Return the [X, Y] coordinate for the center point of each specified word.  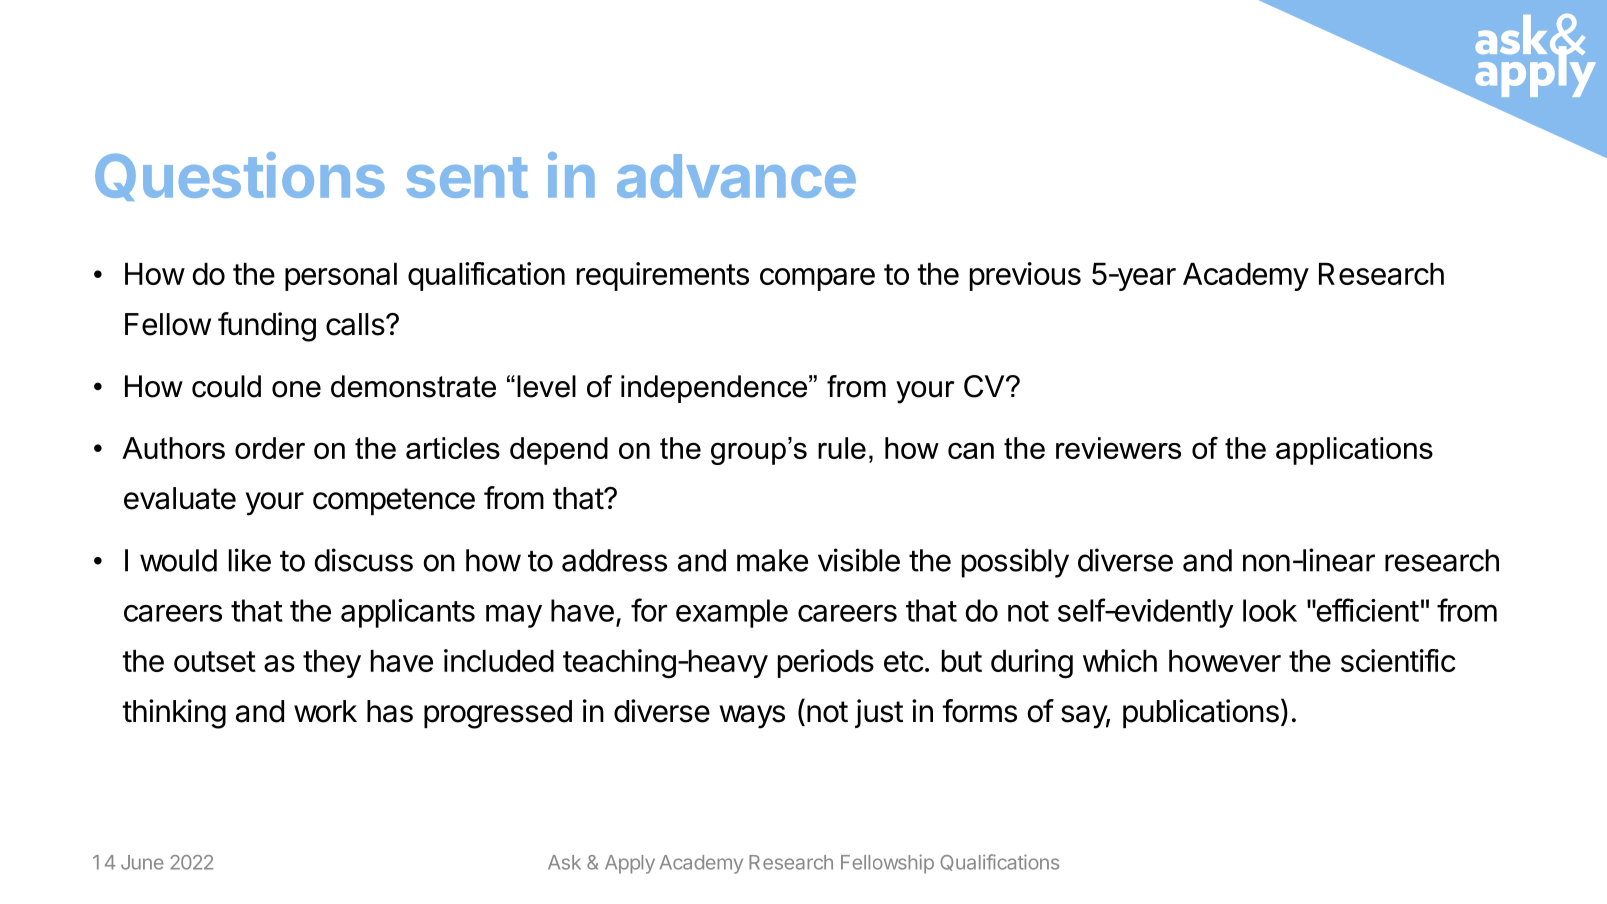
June [142, 862]
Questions [240, 176]
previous [1025, 276]
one [296, 389]
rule [842, 448]
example [732, 613]
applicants [408, 613]
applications [1354, 451]
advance [736, 176]
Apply [630, 864]
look [1270, 610]
